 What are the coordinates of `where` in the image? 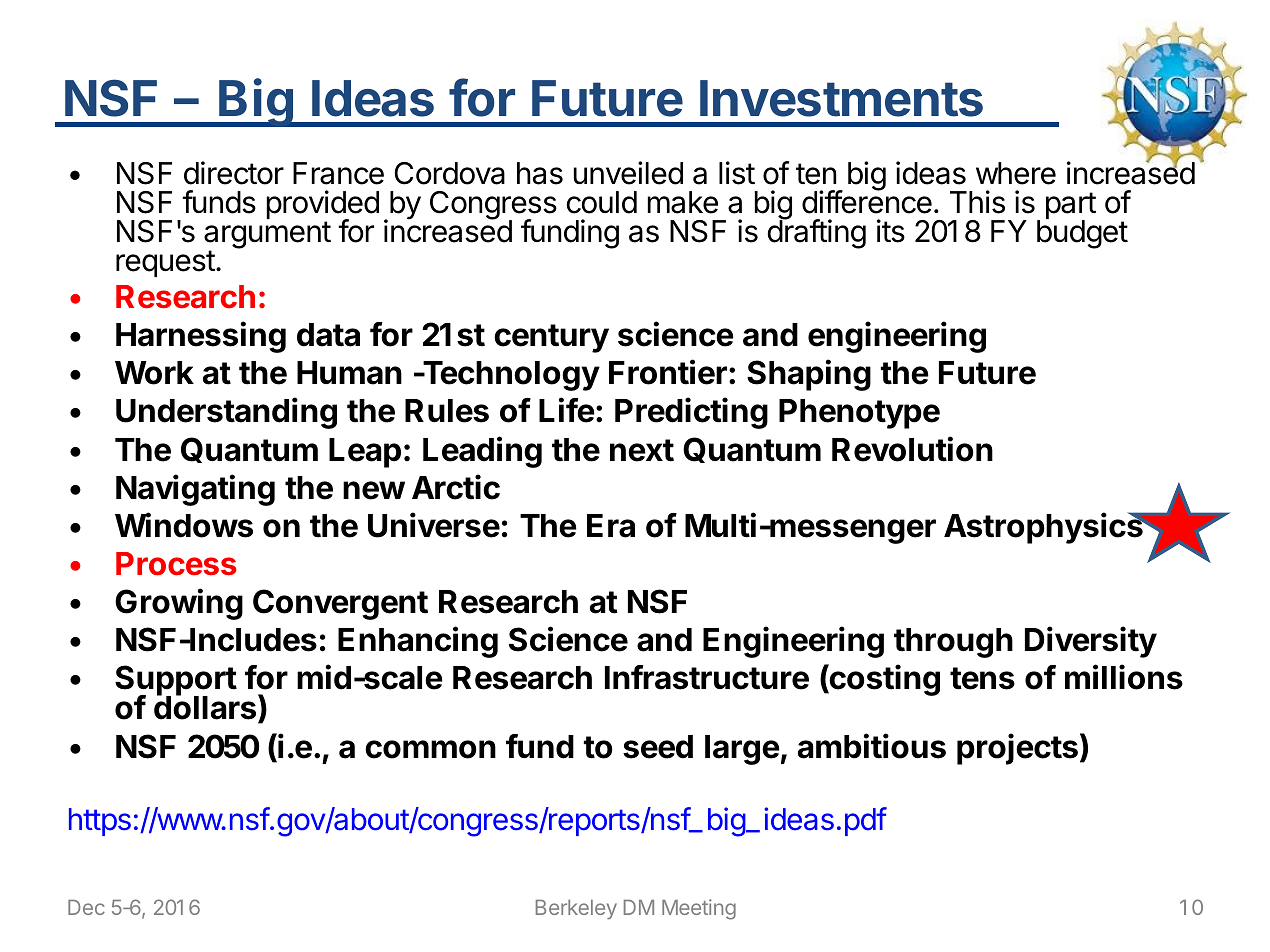 It's located at (1016, 173).
